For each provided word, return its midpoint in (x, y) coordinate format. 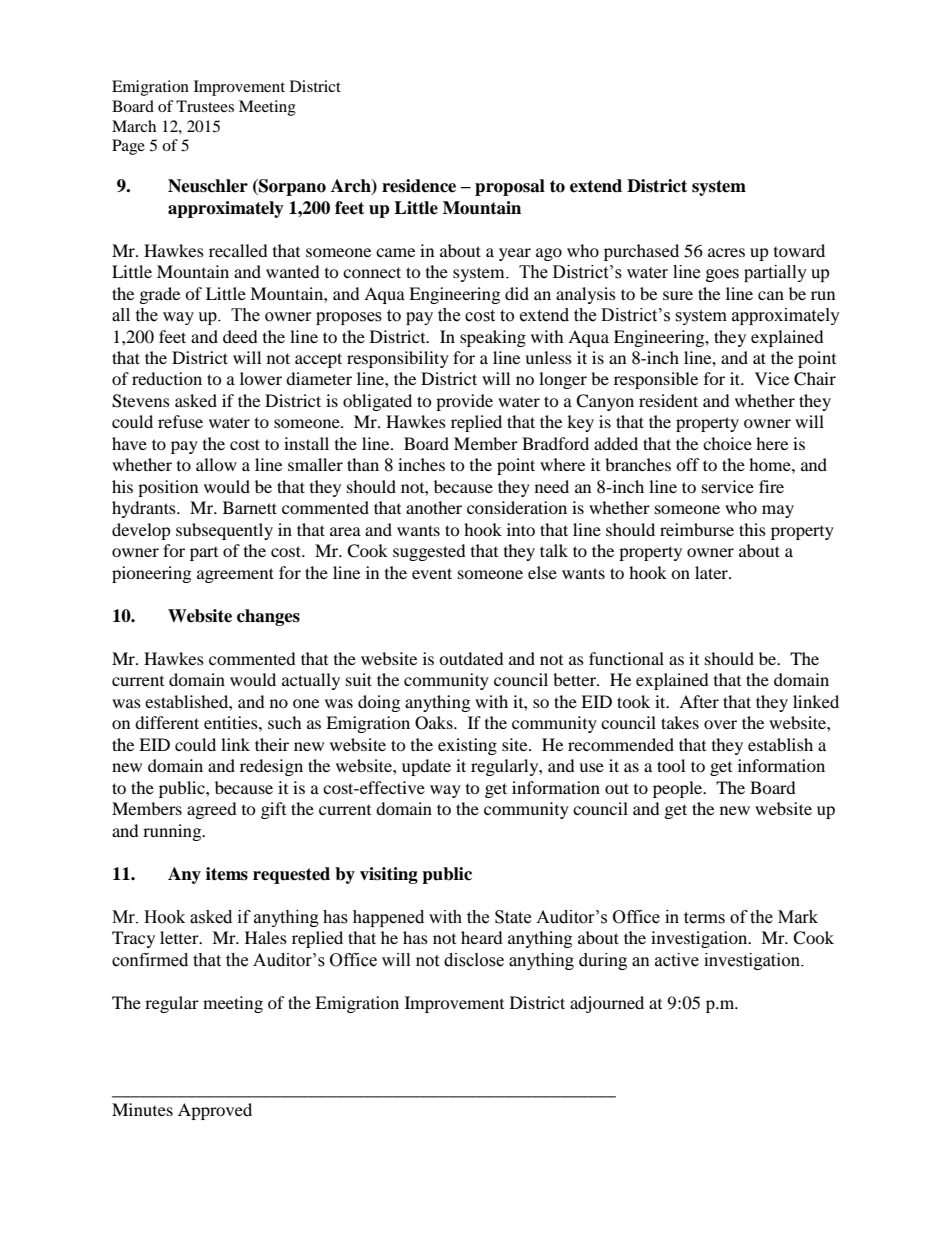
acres (726, 252)
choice (727, 443)
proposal (510, 187)
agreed (212, 810)
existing (467, 746)
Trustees (205, 106)
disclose (474, 960)
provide (464, 402)
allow (216, 464)
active (677, 960)
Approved (215, 1111)
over (720, 724)
